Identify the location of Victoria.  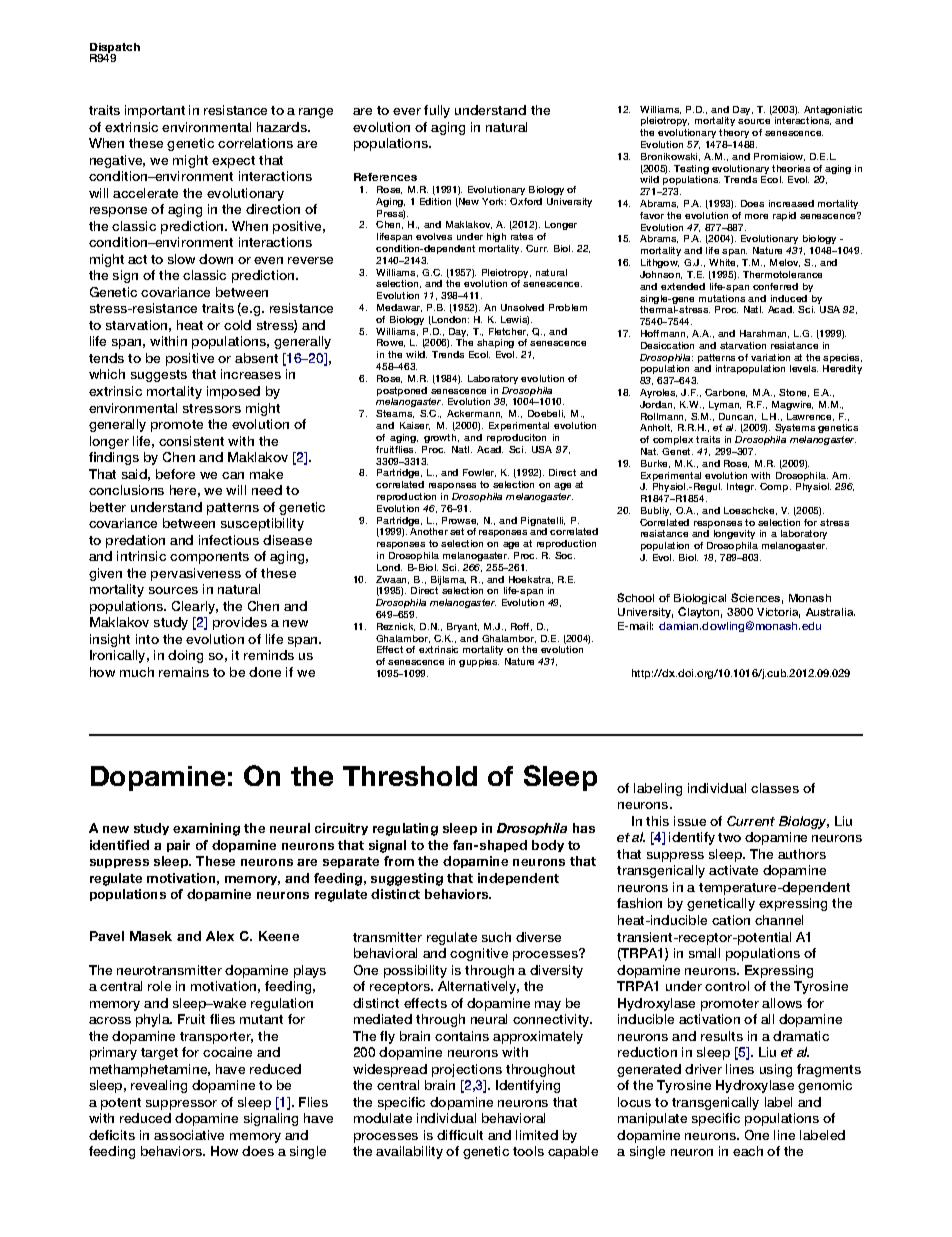
(778, 613).
